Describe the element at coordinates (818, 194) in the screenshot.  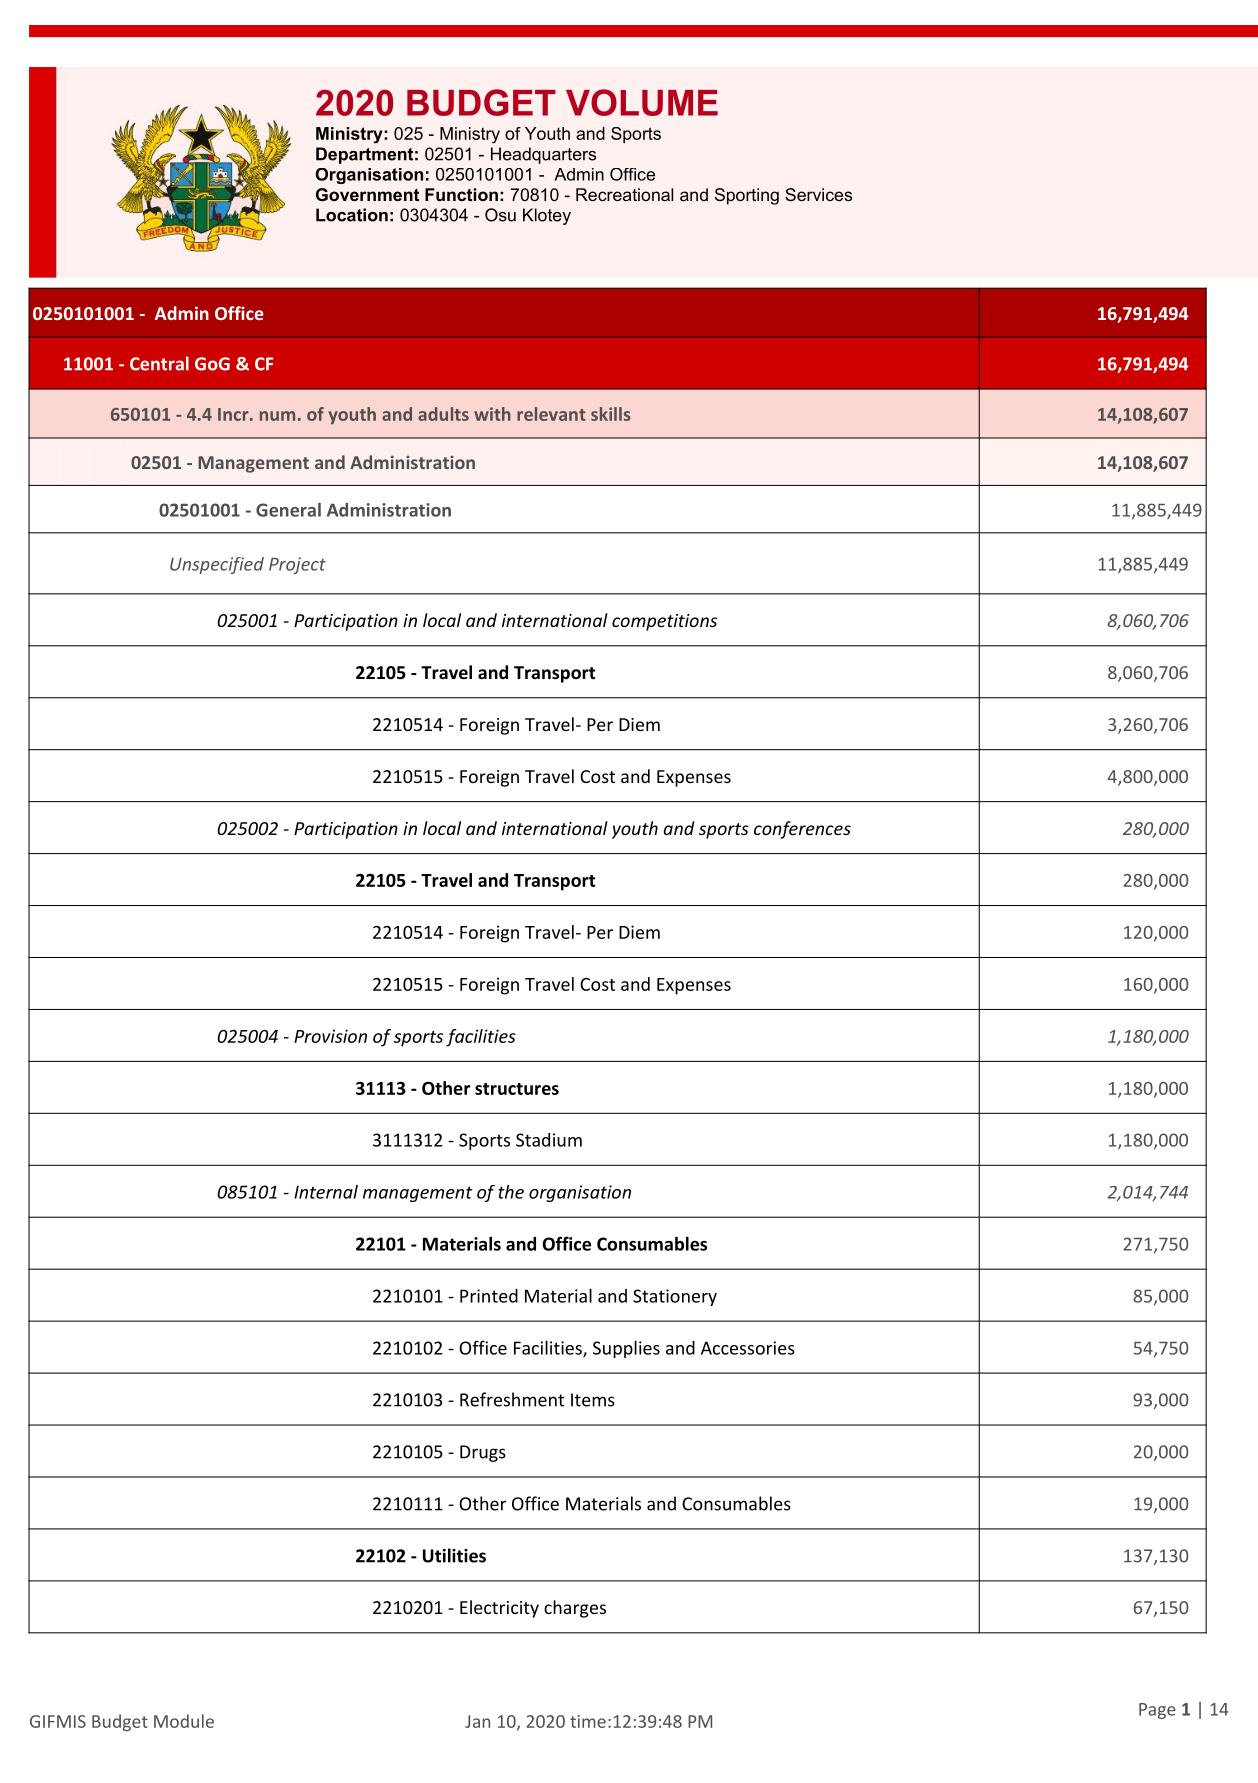
I see `Services` at that location.
